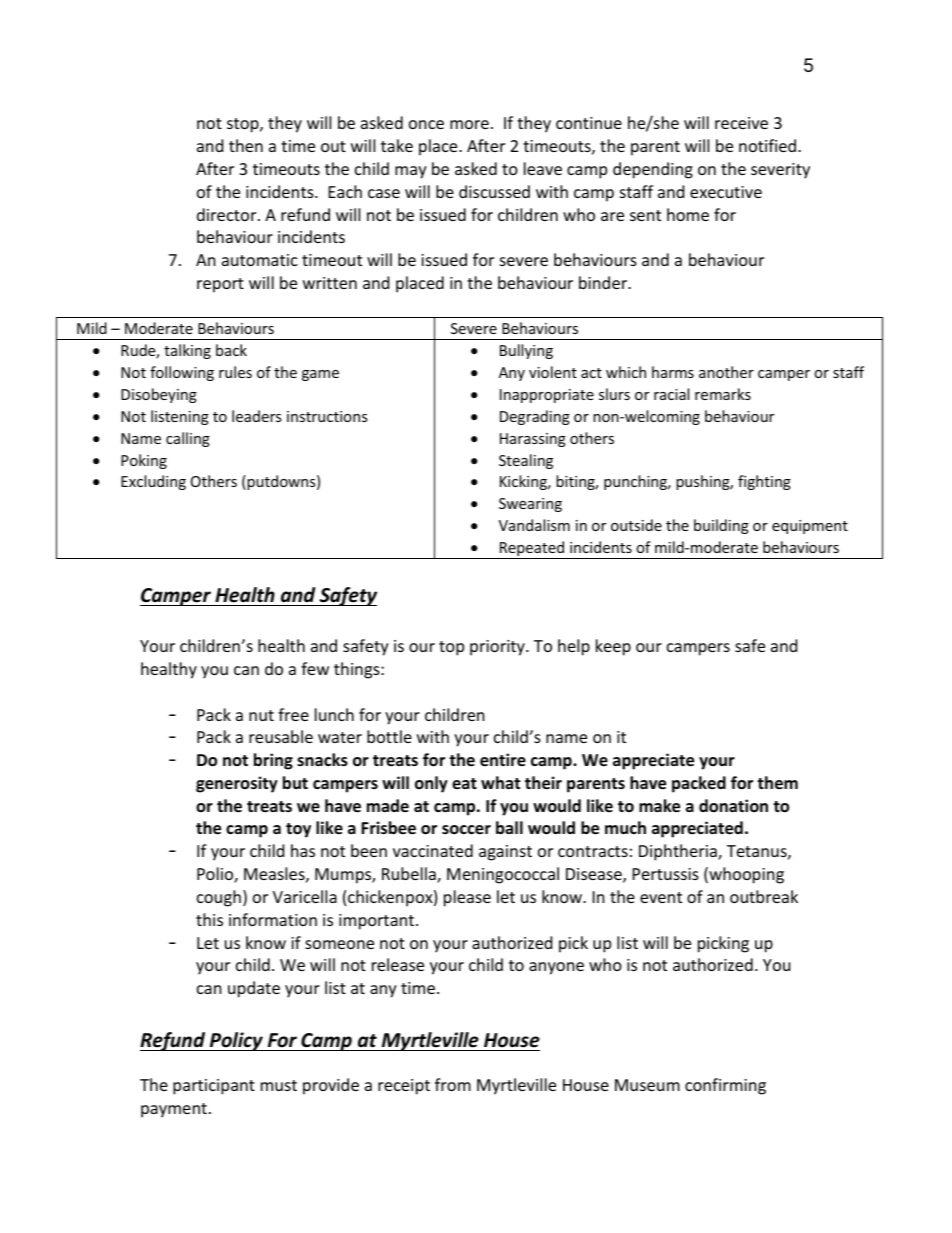 The image size is (952, 1233). Describe the element at coordinates (526, 351) in the screenshot. I see `Bullying` at that location.
